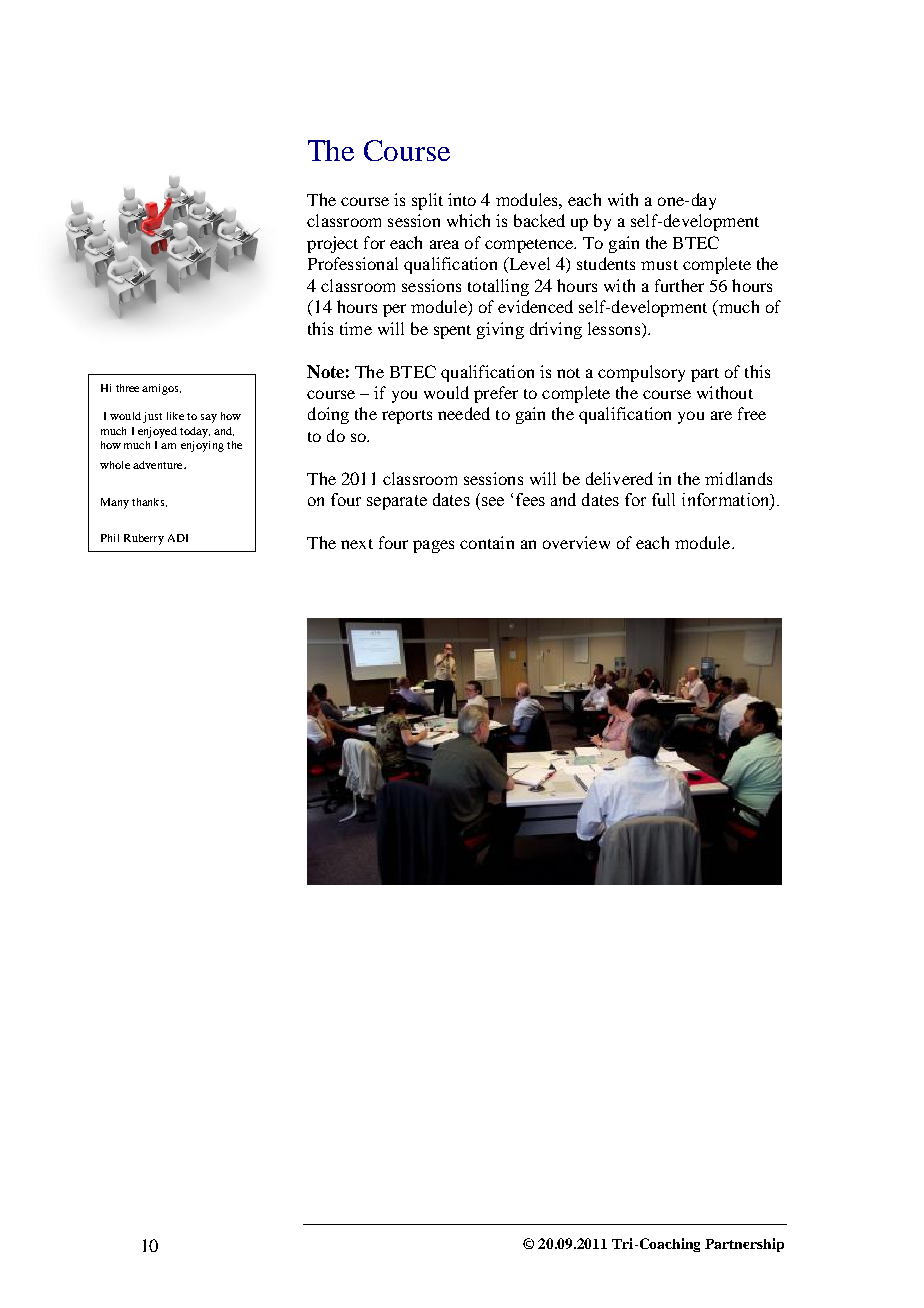 This page has width=924, height=1308. What do you see at coordinates (498, 287) in the page?
I see `totalling` at bounding box center [498, 287].
